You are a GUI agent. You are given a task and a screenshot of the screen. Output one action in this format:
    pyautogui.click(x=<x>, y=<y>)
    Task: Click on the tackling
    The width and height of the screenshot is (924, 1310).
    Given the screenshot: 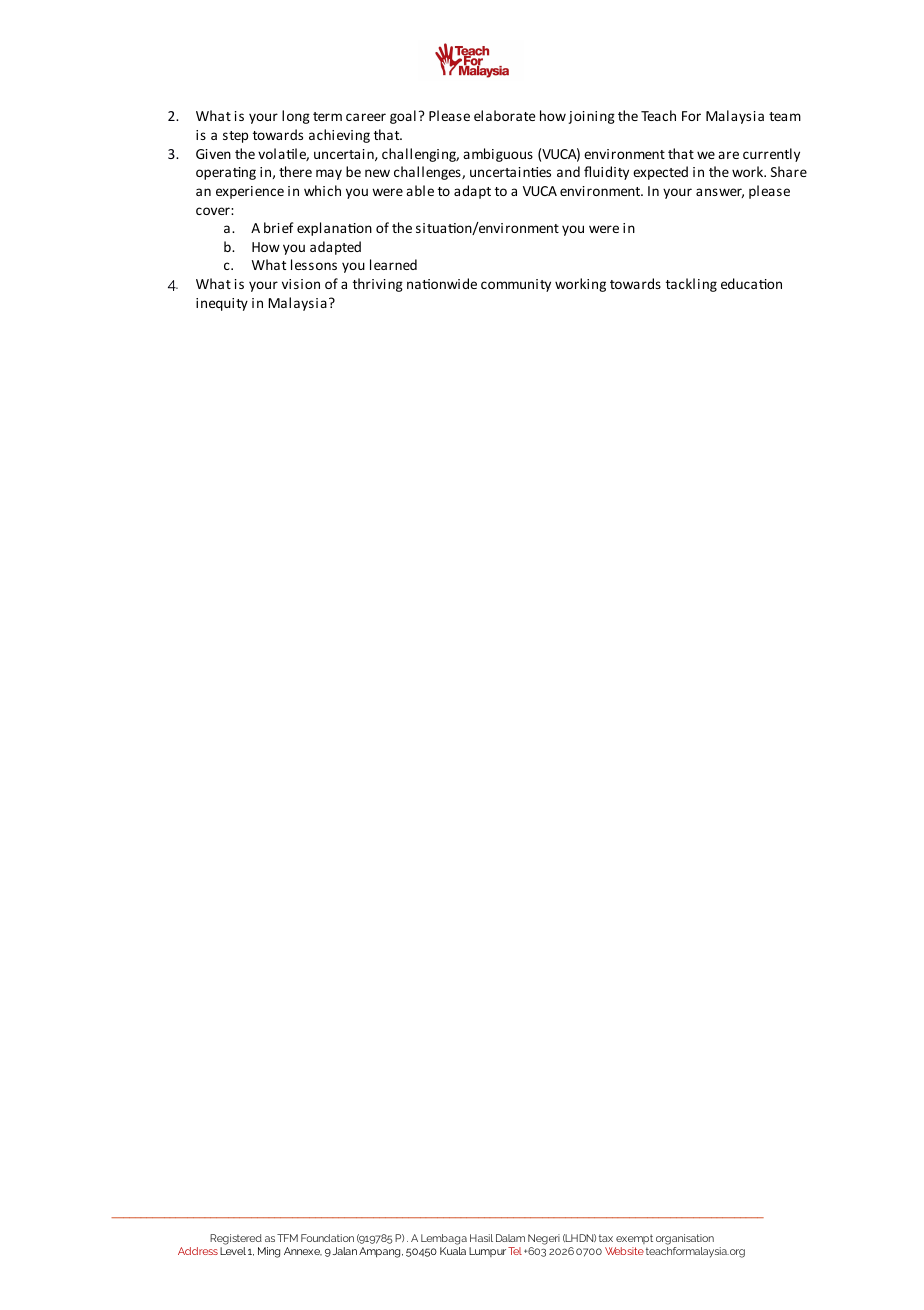 What is the action you would take?
    pyautogui.click(x=691, y=285)
